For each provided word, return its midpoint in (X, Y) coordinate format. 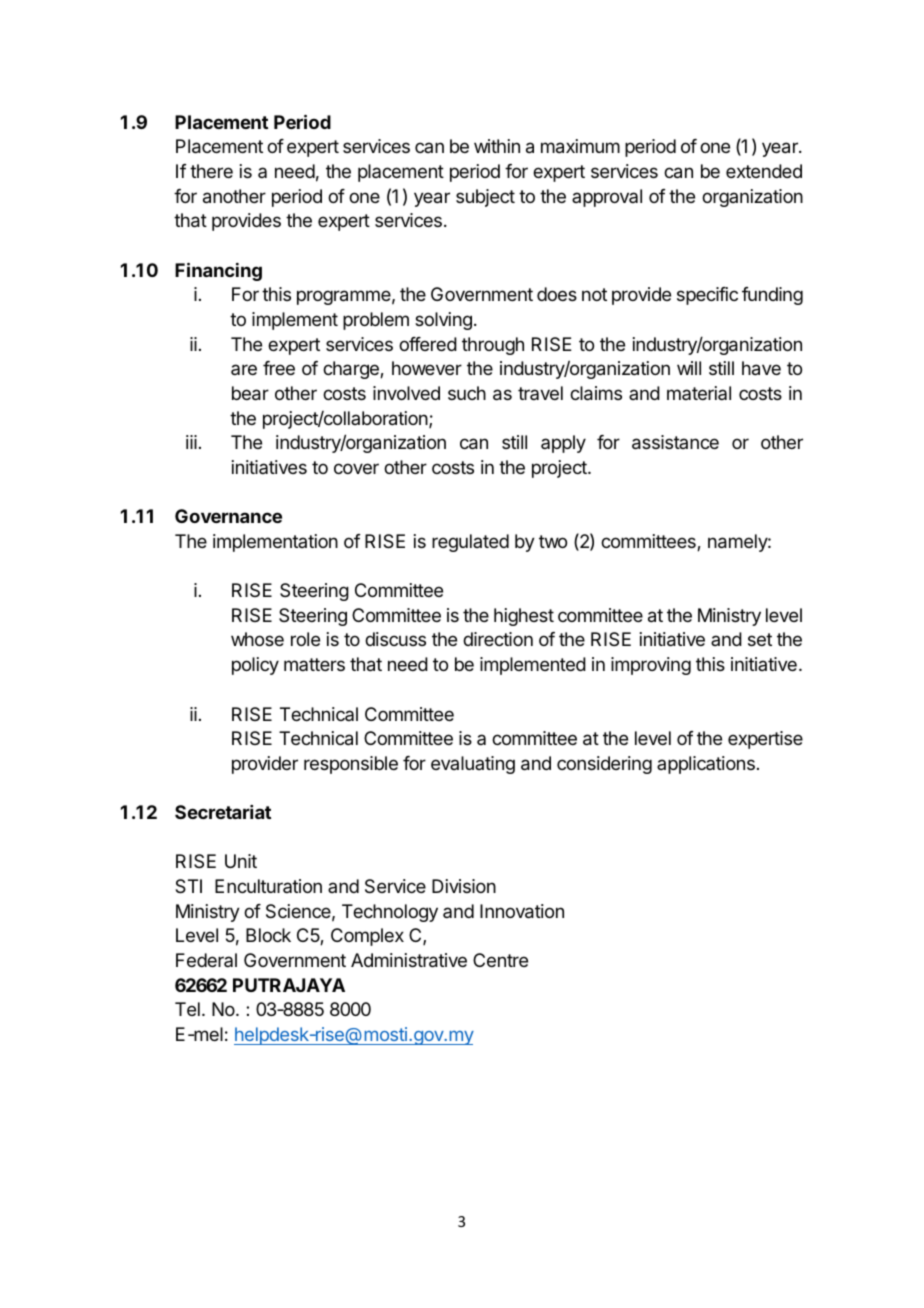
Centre (500, 960)
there (211, 171)
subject (485, 198)
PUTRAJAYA (289, 985)
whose (257, 639)
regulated (470, 543)
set (760, 639)
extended (764, 171)
